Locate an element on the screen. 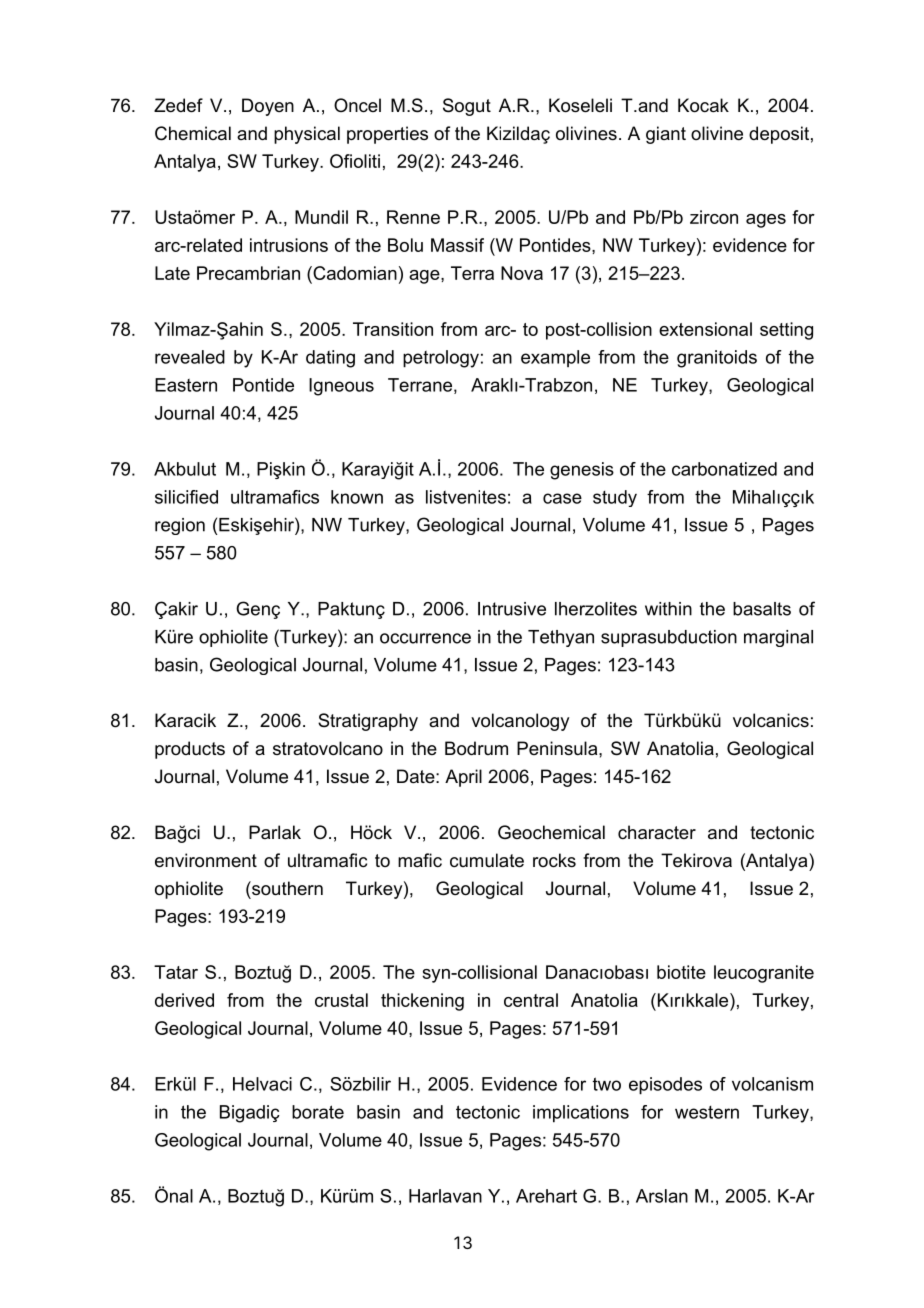  Intrusive is located at coordinates (512, 609).
